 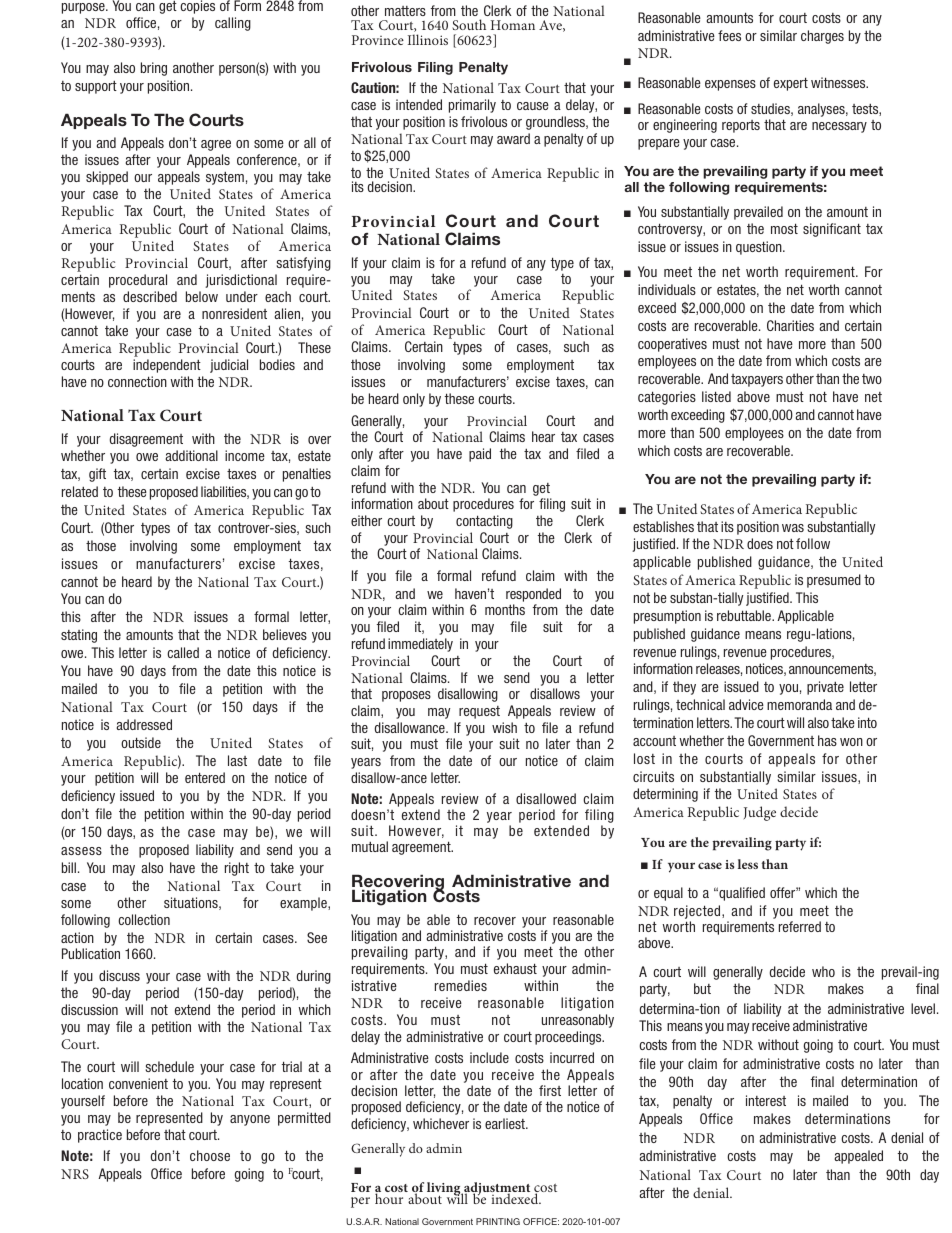 What do you see at coordinates (505, 609) in the image?
I see `months` at bounding box center [505, 609].
